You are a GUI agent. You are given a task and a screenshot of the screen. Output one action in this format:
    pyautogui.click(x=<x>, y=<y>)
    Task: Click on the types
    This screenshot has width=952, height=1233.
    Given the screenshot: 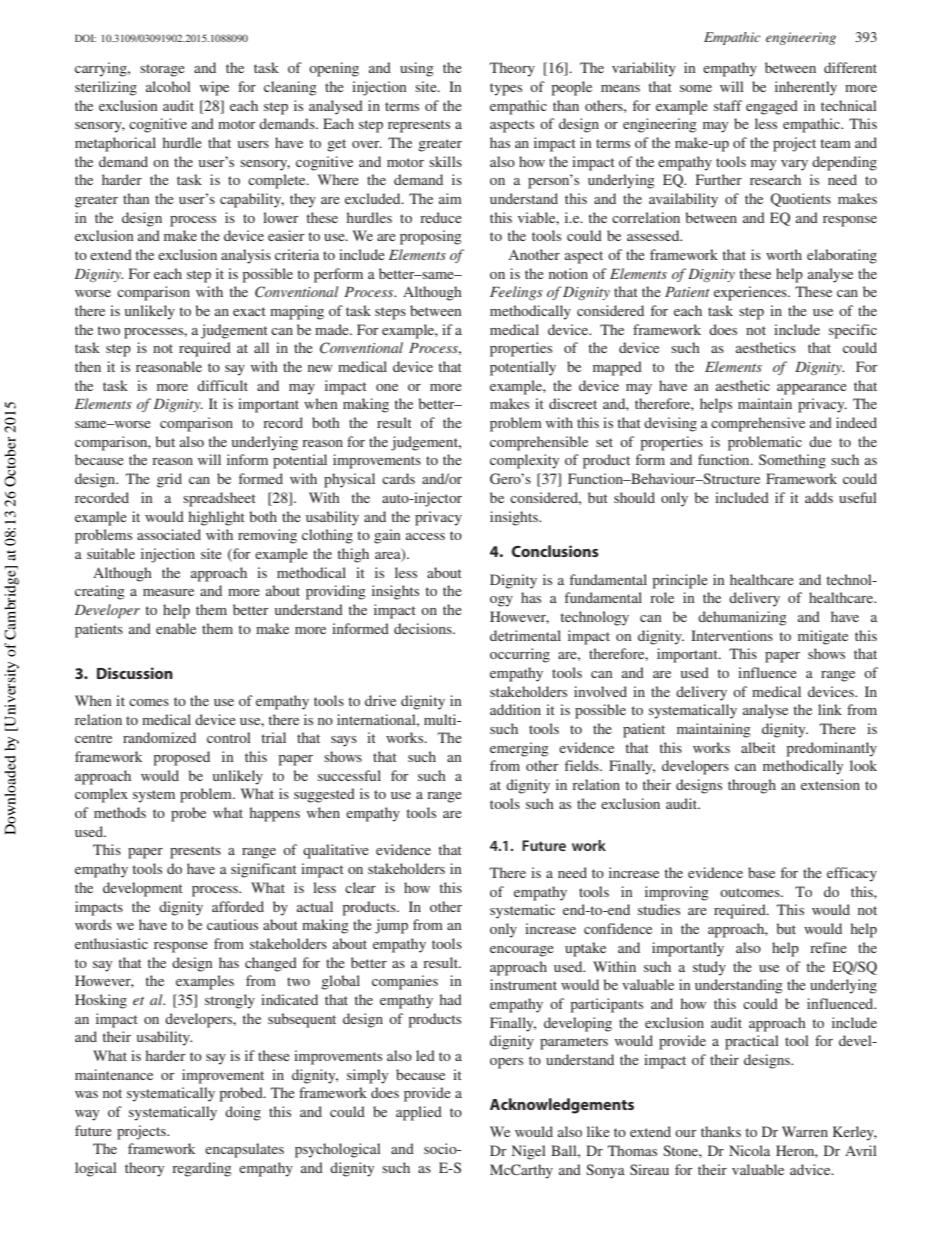 What is the action you would take?
    pyautogui.click(x=506, y=89)
